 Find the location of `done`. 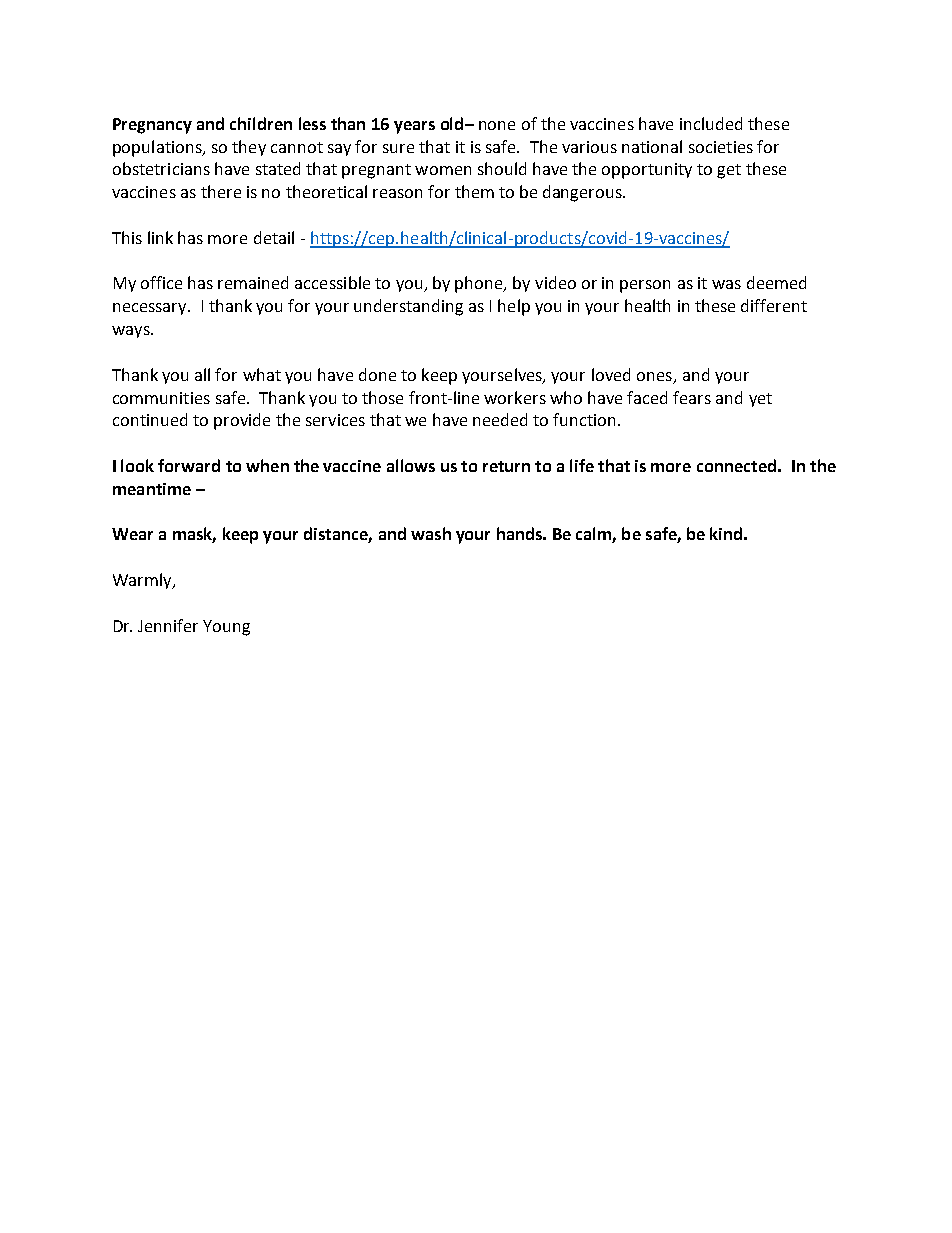

done is located at coordinates (377, 374).
